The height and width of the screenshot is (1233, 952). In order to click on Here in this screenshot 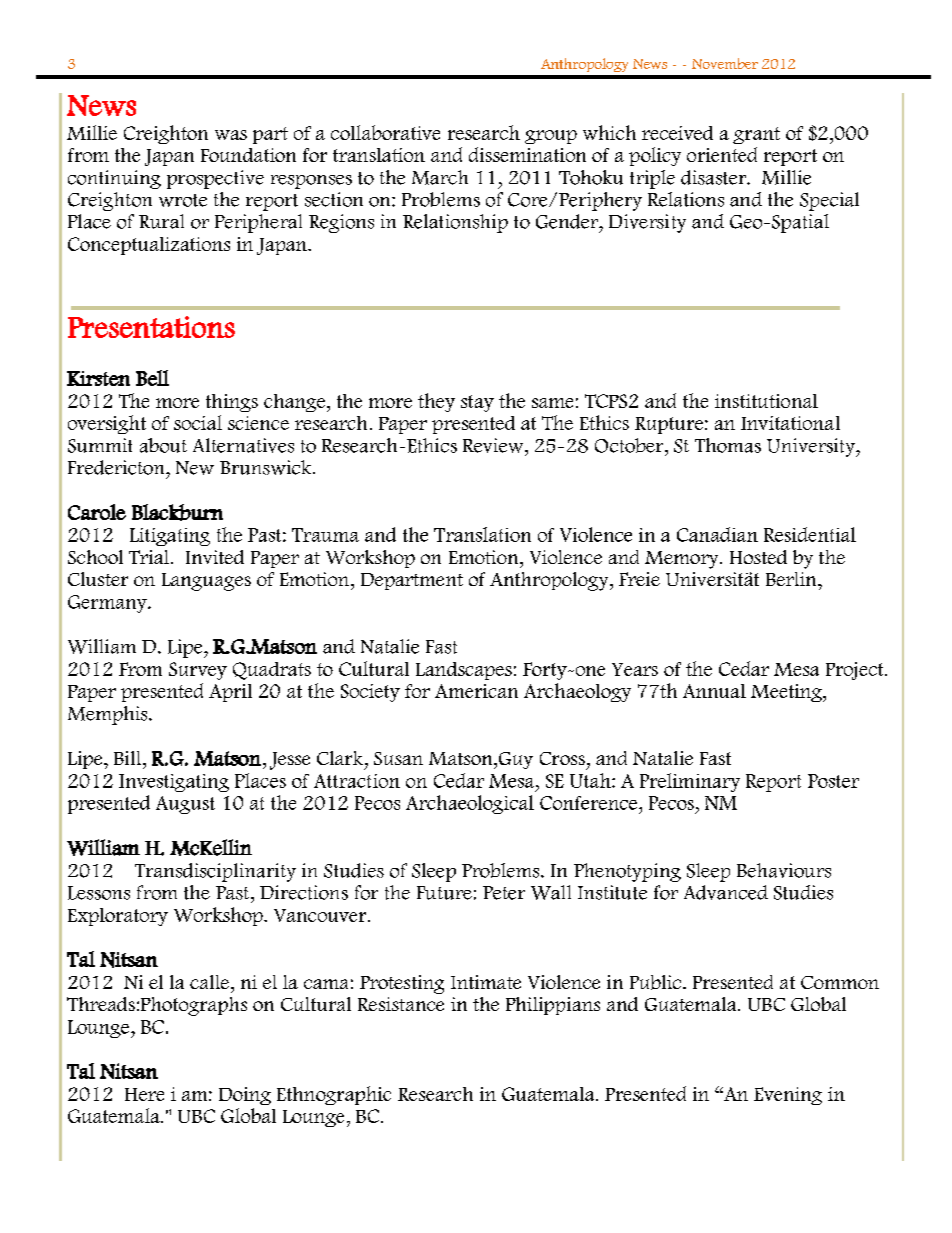, I will do `click(144, 1094)`.
